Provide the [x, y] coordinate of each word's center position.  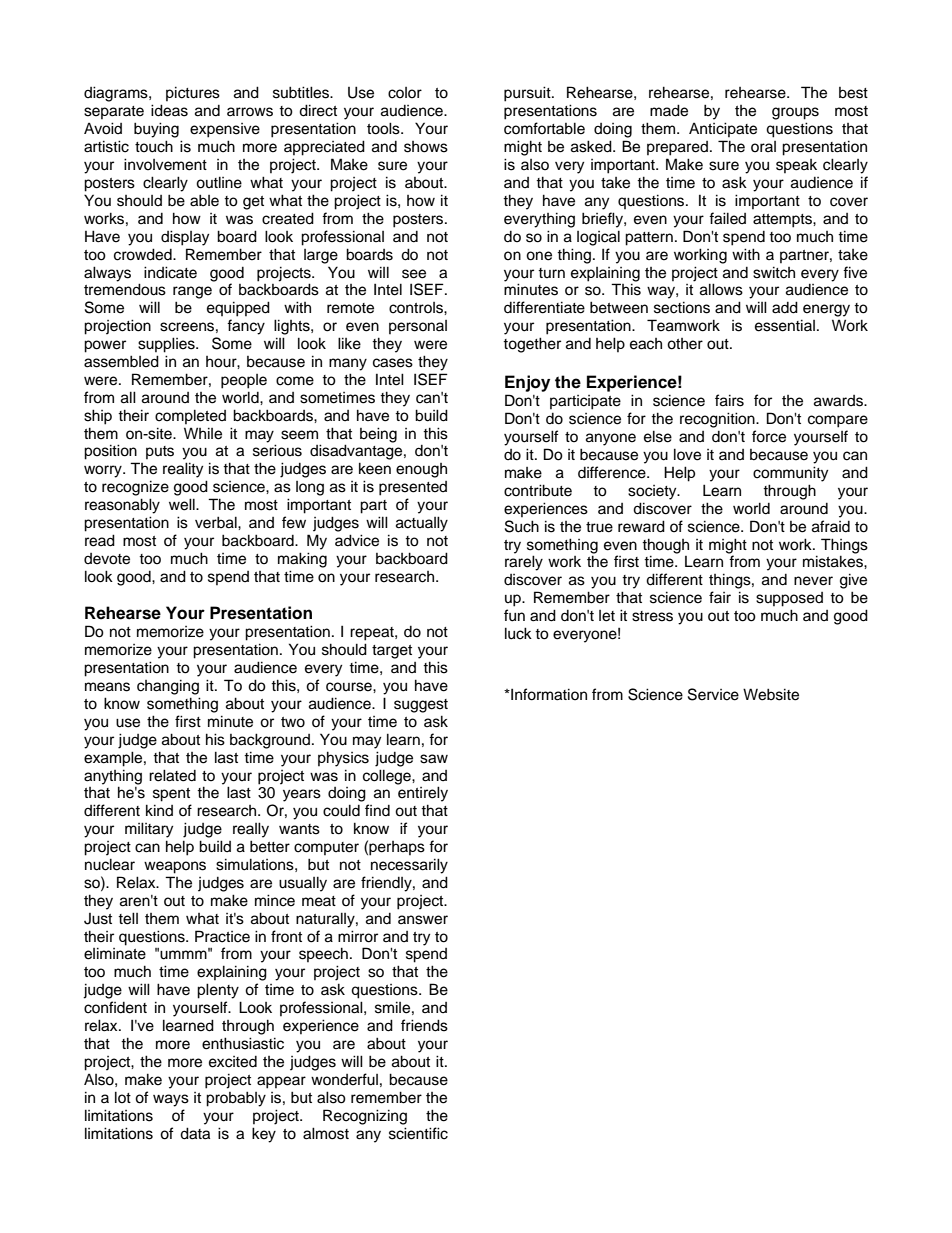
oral [763, 146]
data [195, 1133]
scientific [418, 1133]
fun [514, 615]
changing [168, 687]
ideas [169, 110]
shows [426, 147]
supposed [789, 599]
